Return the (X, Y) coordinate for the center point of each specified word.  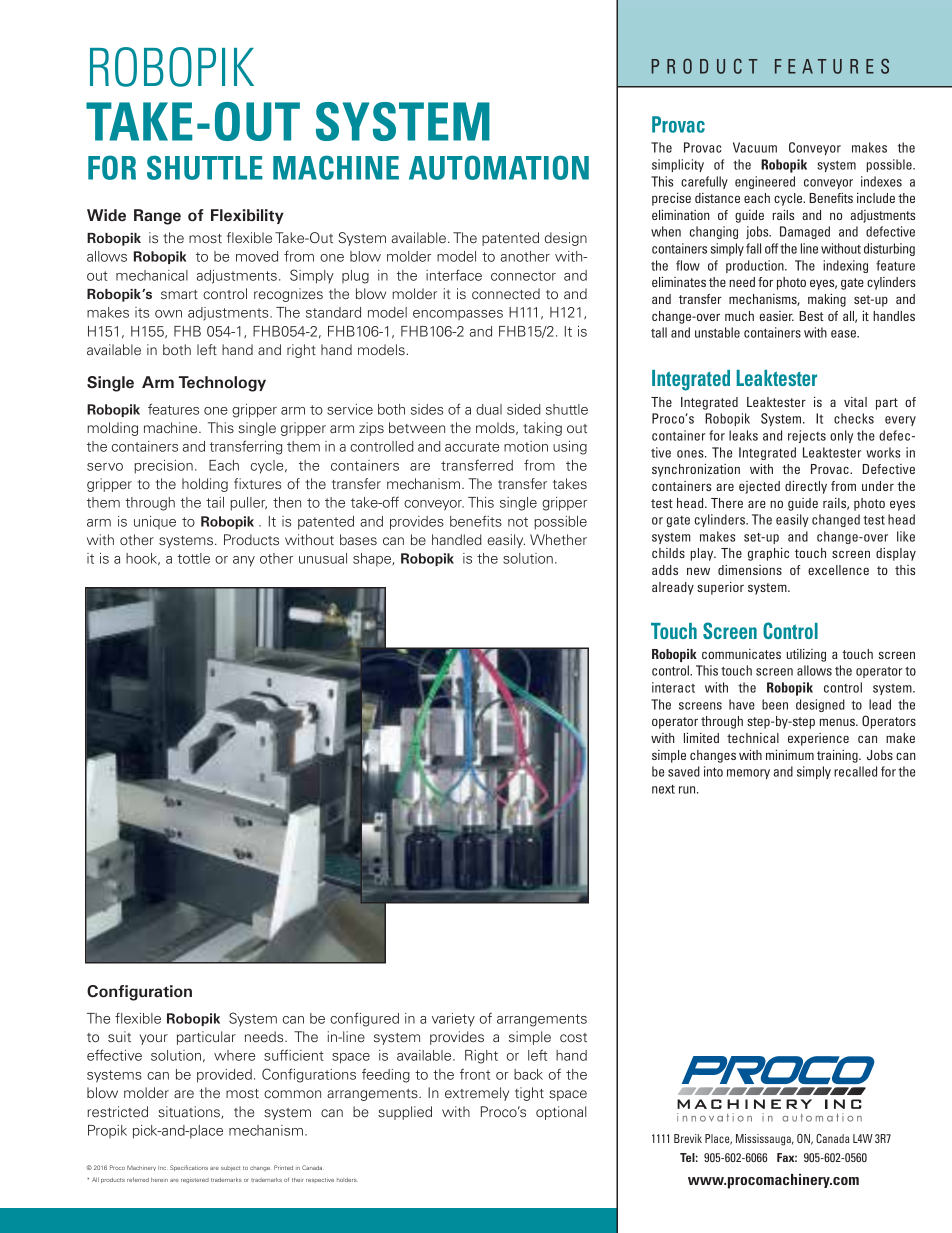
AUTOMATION (499, 167)
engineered (765, 182)
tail (215, 502)
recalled (855, 771)
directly (806, 487)
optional (561, 1113)
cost (573, 1038)
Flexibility (247, 216)
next (663, 789)
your (154, 1039)
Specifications (189, 1168)
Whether (558, 539)
